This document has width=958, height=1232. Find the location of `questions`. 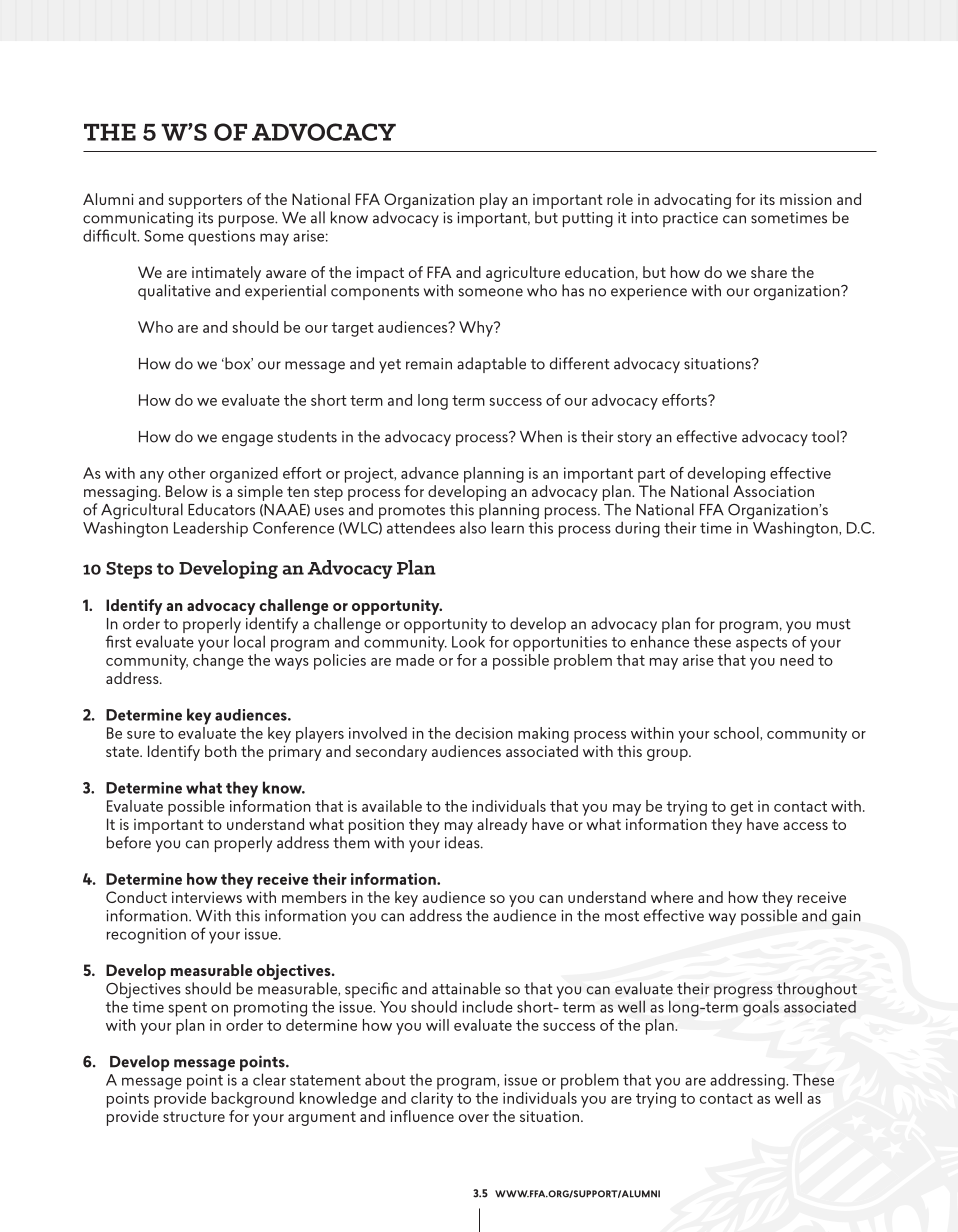

questions is located at coordinates (221, 238).
